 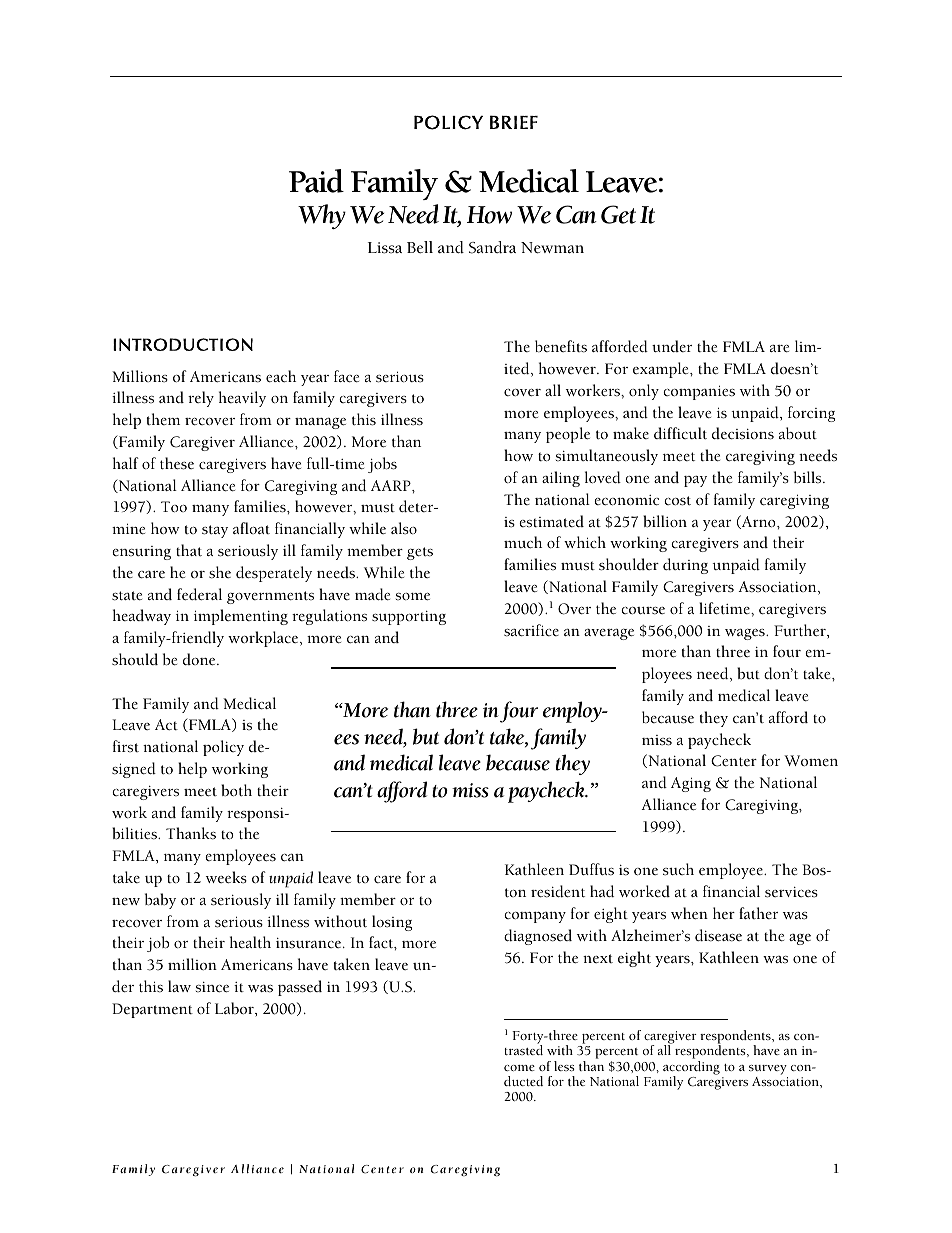 I want to click on rely, so click(x=201, y=399).
